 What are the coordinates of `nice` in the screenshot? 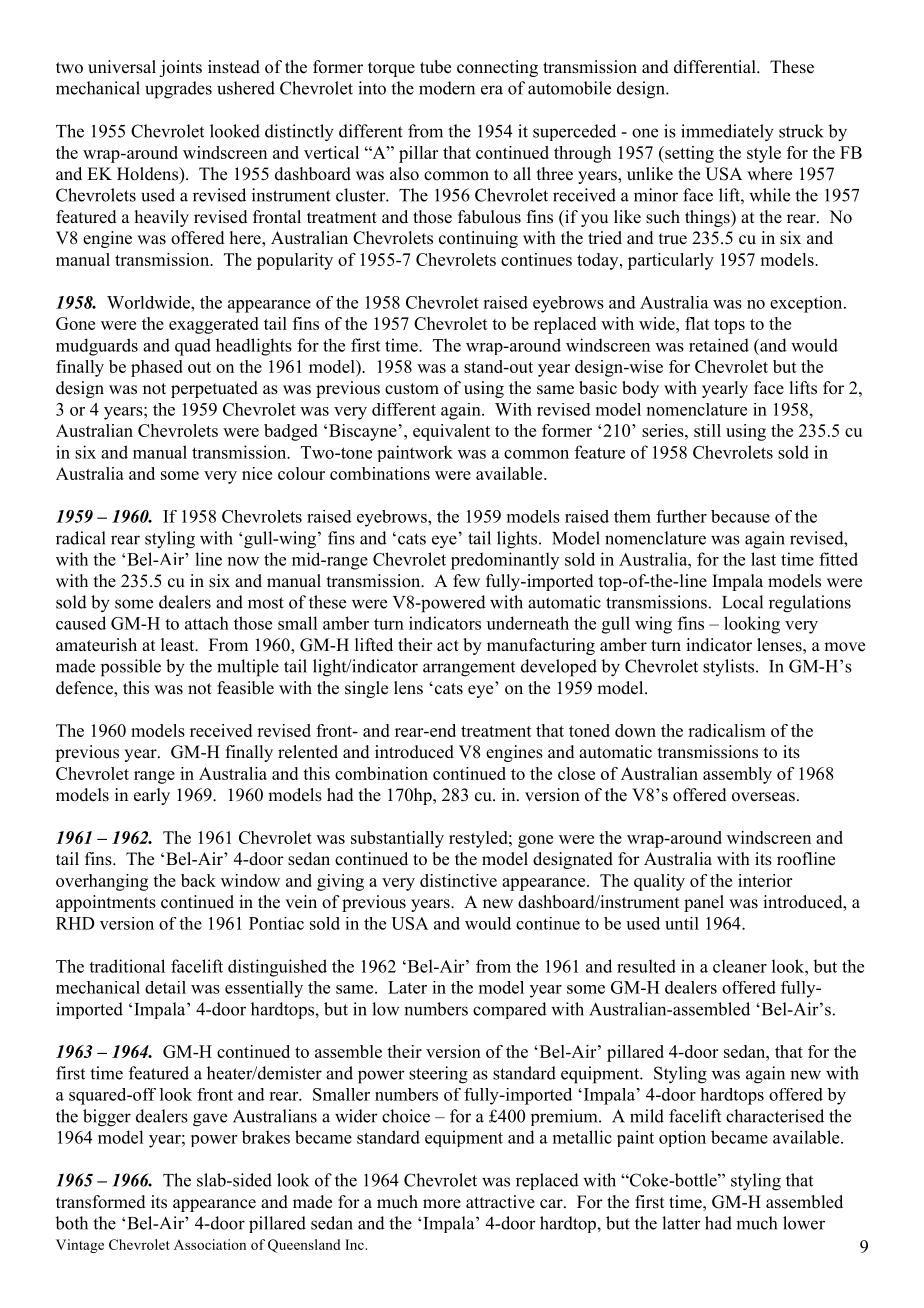 It's located at (257, 473).
